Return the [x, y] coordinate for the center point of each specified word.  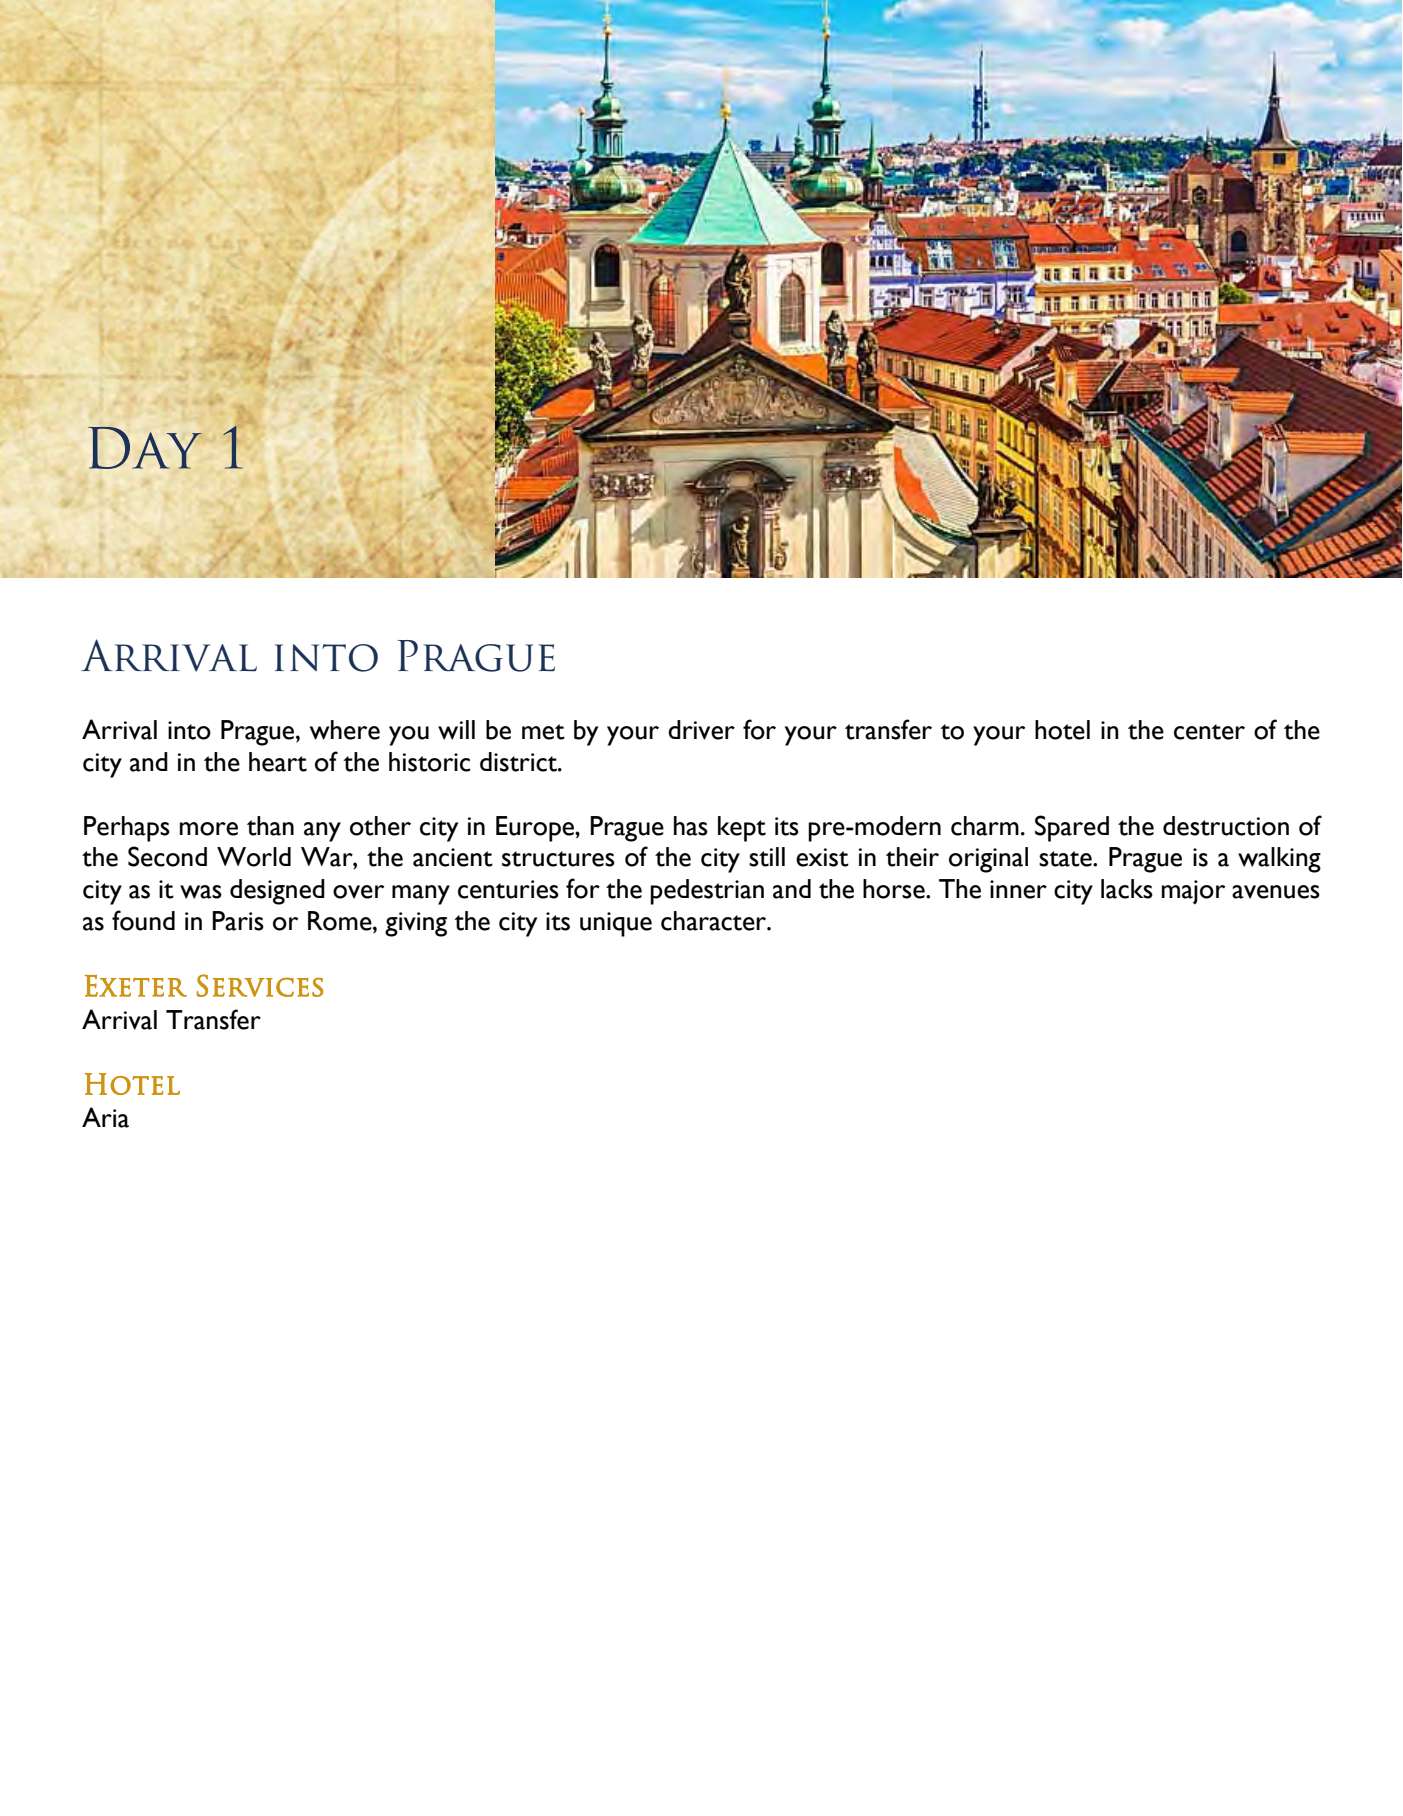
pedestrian [707, 892]
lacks [1127, 889]
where [345, 730]
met [543, 732]
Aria [105, 1117]
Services [260, 985]
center [1209, 732]
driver [701, 730]
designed [277, 892]
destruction [1226, 826]
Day [145, 448]
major [1193, 892]
